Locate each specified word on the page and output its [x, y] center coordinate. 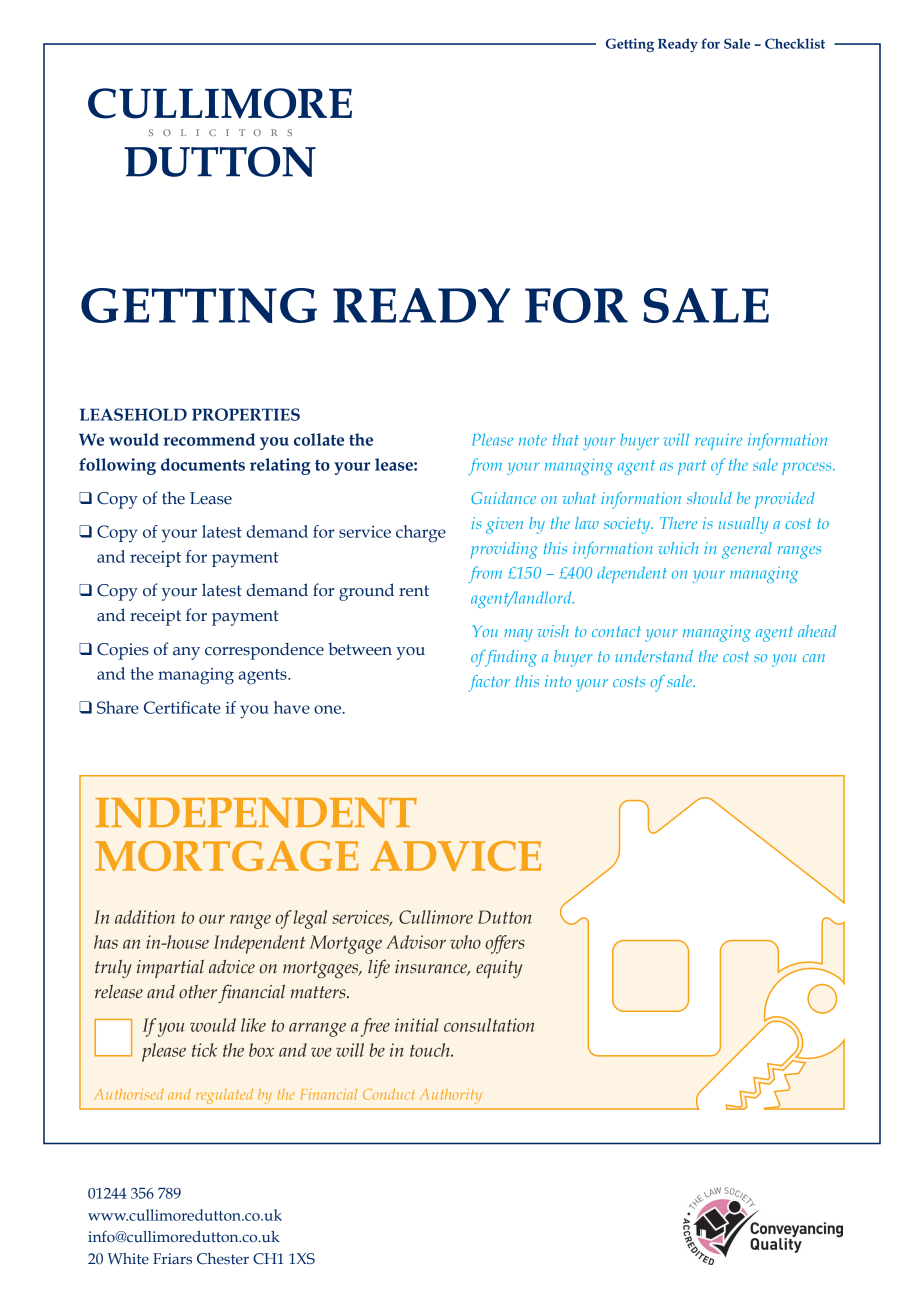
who [465, 942]
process [808, 468]
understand [654, 656]
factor [489, 683]
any [186, 653]
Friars [172, 1259]
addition [145, 917]
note [533, 440]
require [718, 441]
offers [505, 944]
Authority [451, 1096]
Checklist [795, 43]
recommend [209, 439]
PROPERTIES [246, 414]
